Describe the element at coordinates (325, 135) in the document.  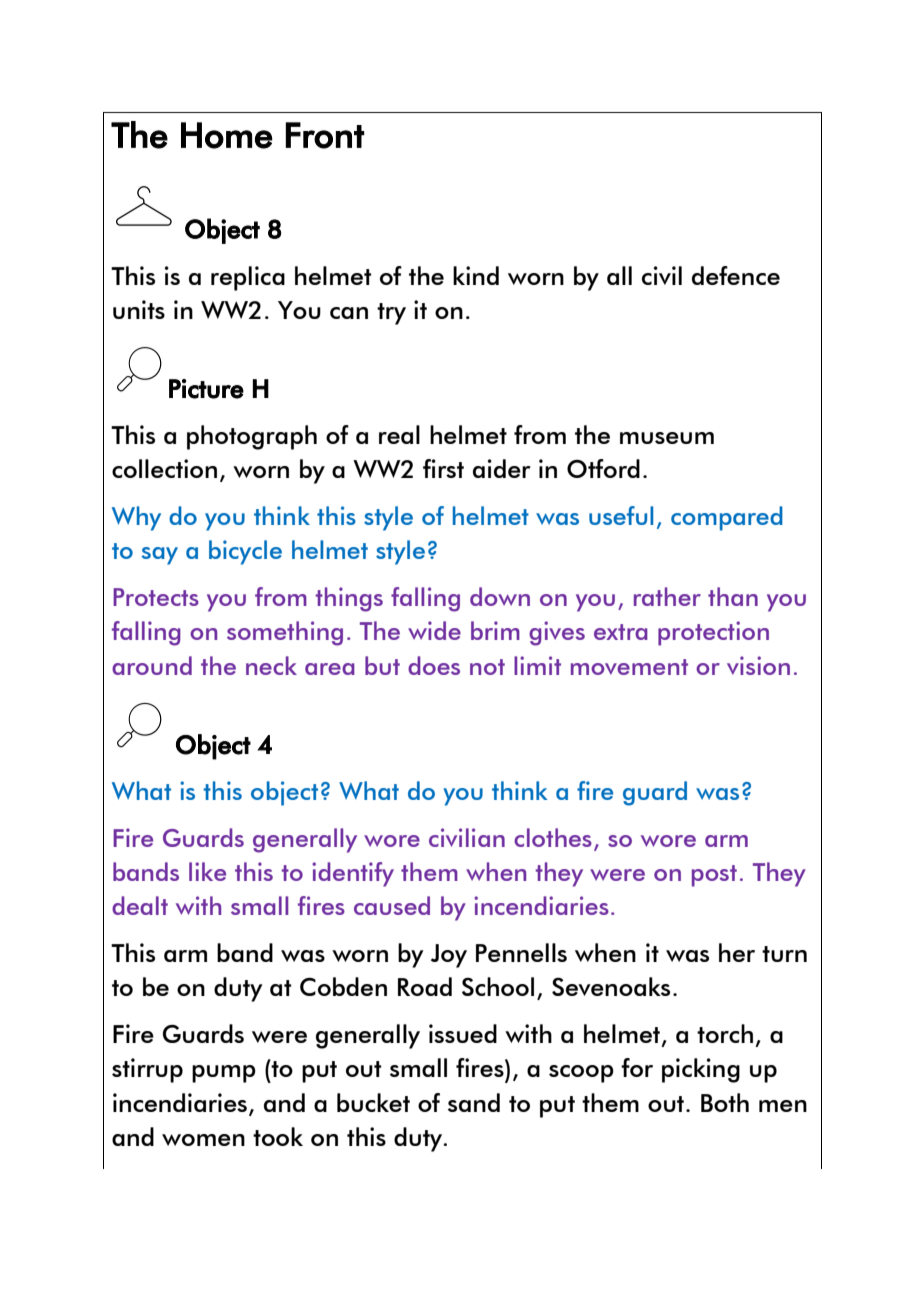
I see `Front` at that location.
